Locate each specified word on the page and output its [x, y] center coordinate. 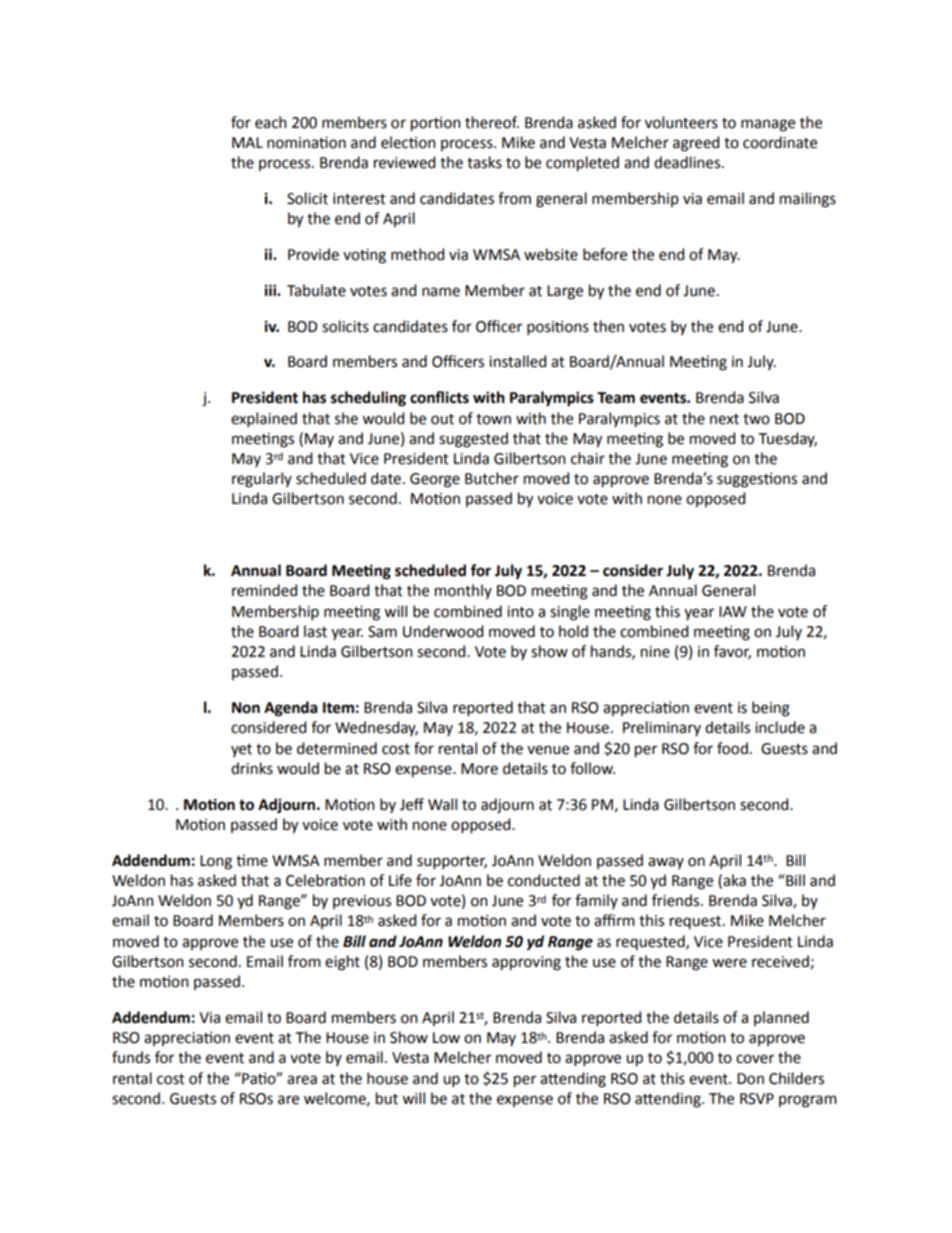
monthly [463, 591]
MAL [247, 142]
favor [732, 652]
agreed [696, 144]
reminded [264, 590]
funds [131, 1057]
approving [526, 963]
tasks [484, 162]
